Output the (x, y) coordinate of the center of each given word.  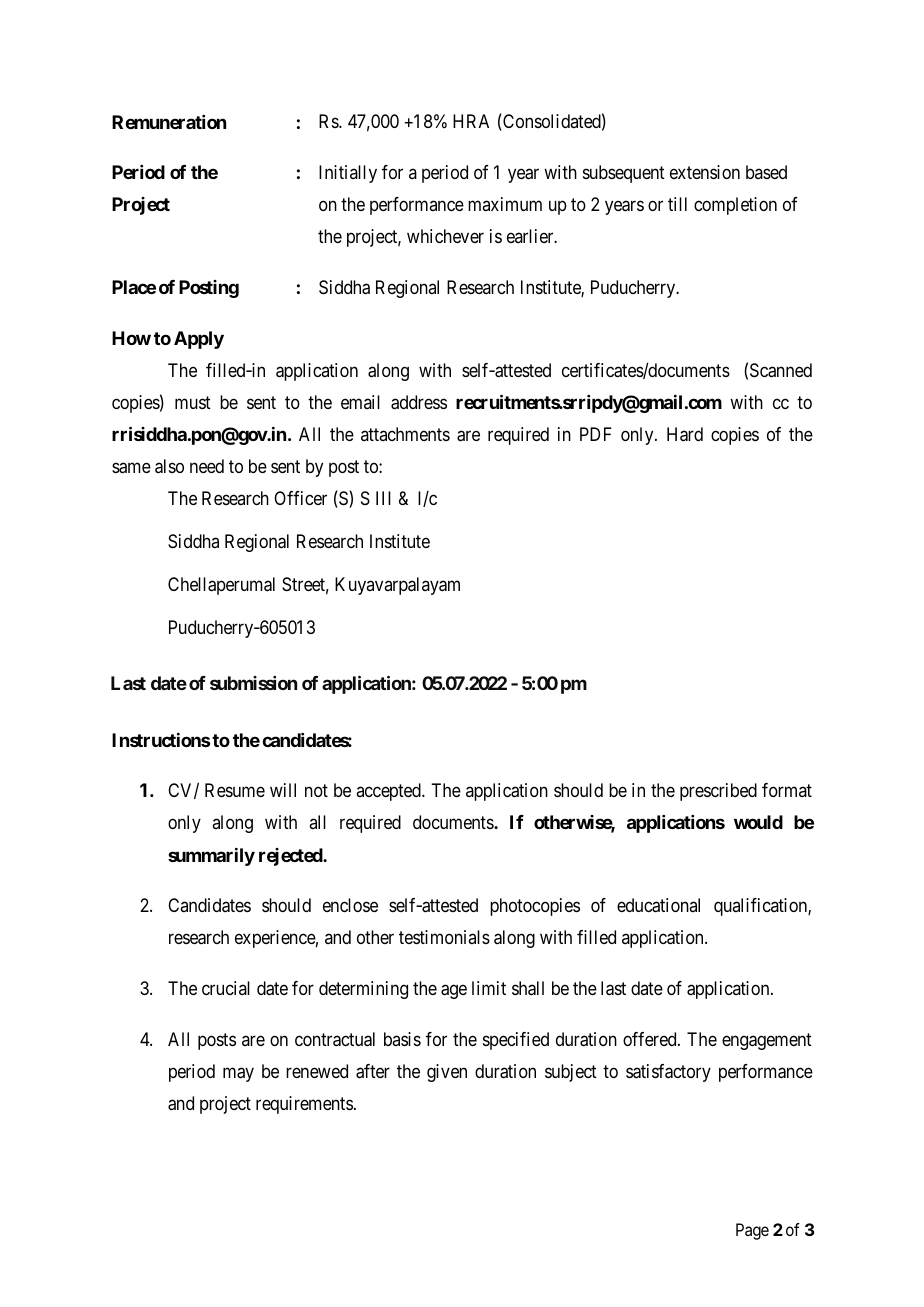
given (447, 1073)
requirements (304, 1105)
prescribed (718, 792)
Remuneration (169, 122)
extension (705, 172)
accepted (389, 792)
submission (253, 683)
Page (752, 1231)
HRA (471, 121)
